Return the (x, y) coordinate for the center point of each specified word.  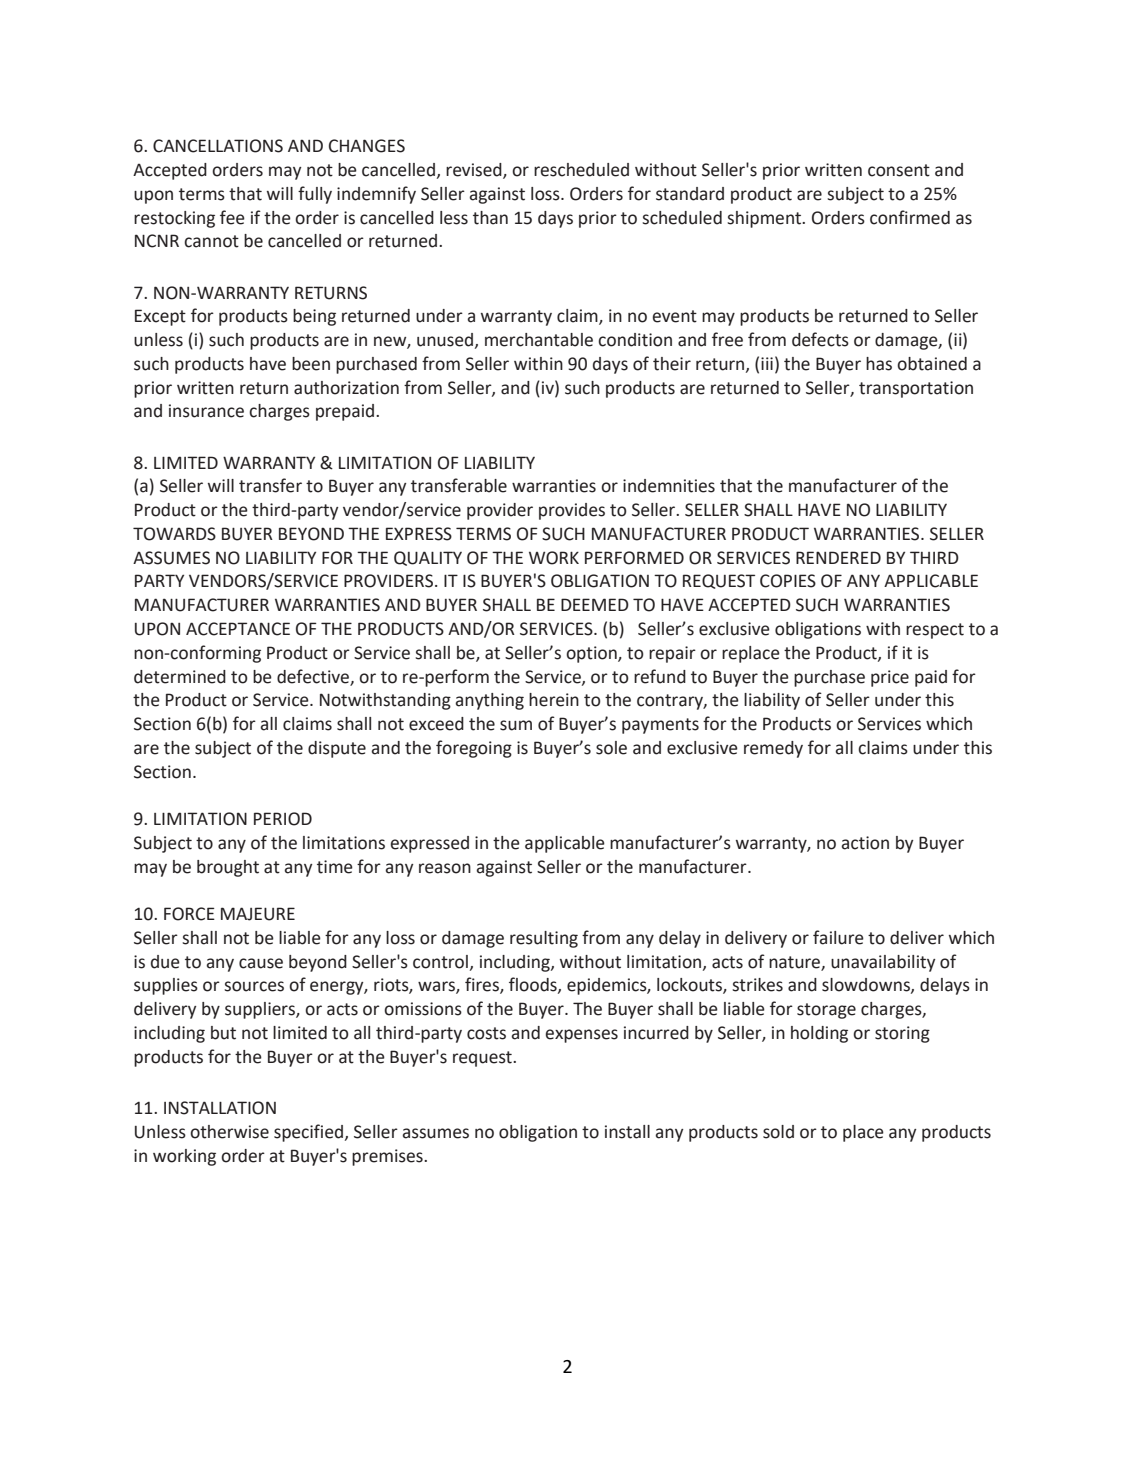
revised (475, 171)
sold (778, 1132)
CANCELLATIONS (218, 146)
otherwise (229, 1132)
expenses (582, 1036)
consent (899, 170)
